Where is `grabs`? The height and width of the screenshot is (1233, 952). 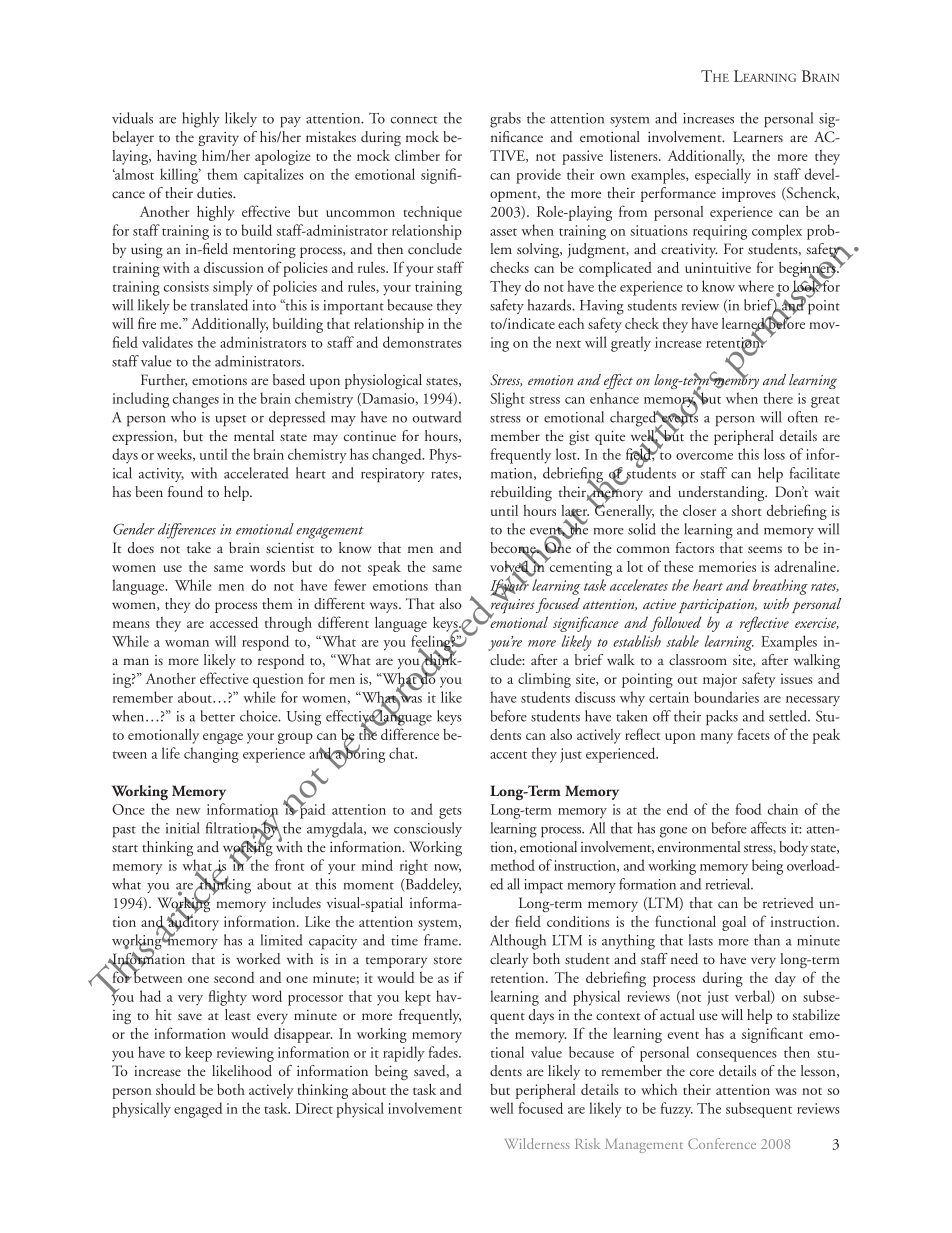
grabs is located at coordinates (505, 120).
